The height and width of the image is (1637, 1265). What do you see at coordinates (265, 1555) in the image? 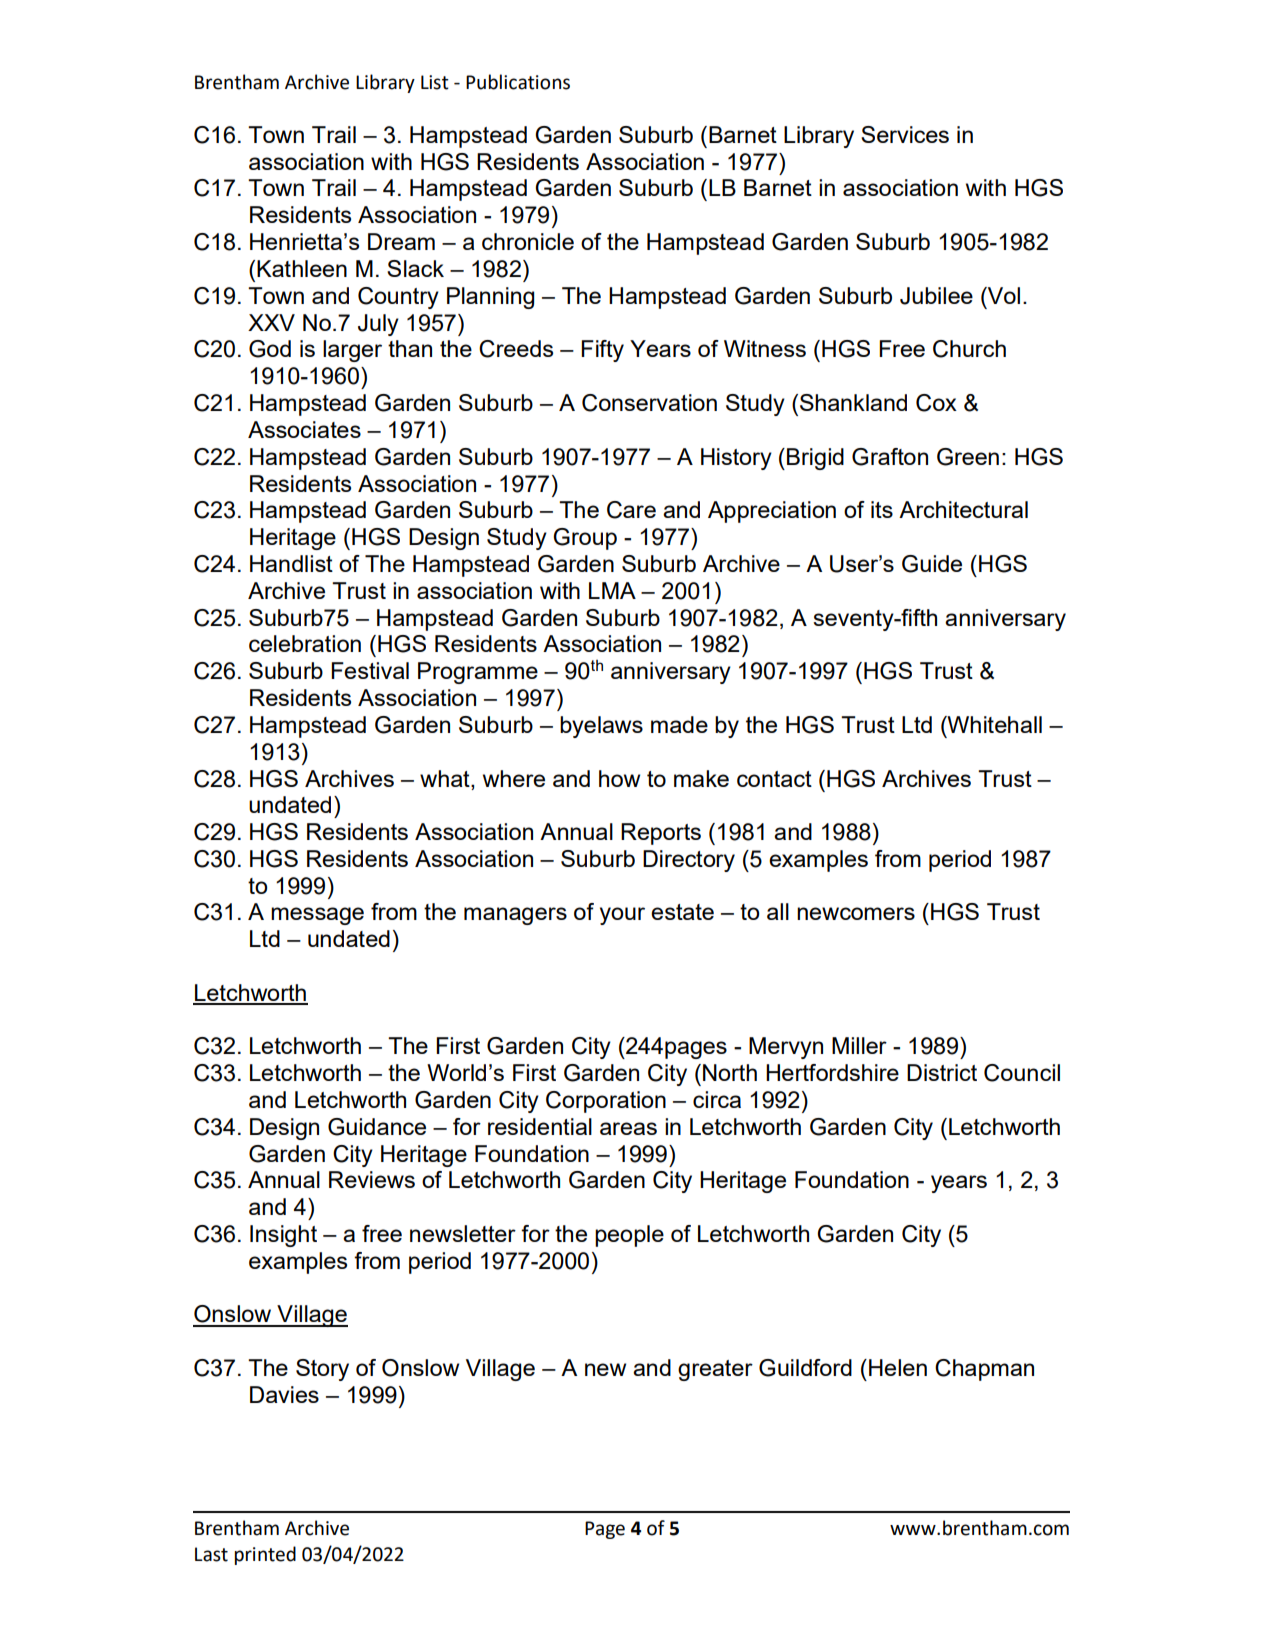
I see `printed` at bounding box center [265, 1555].
